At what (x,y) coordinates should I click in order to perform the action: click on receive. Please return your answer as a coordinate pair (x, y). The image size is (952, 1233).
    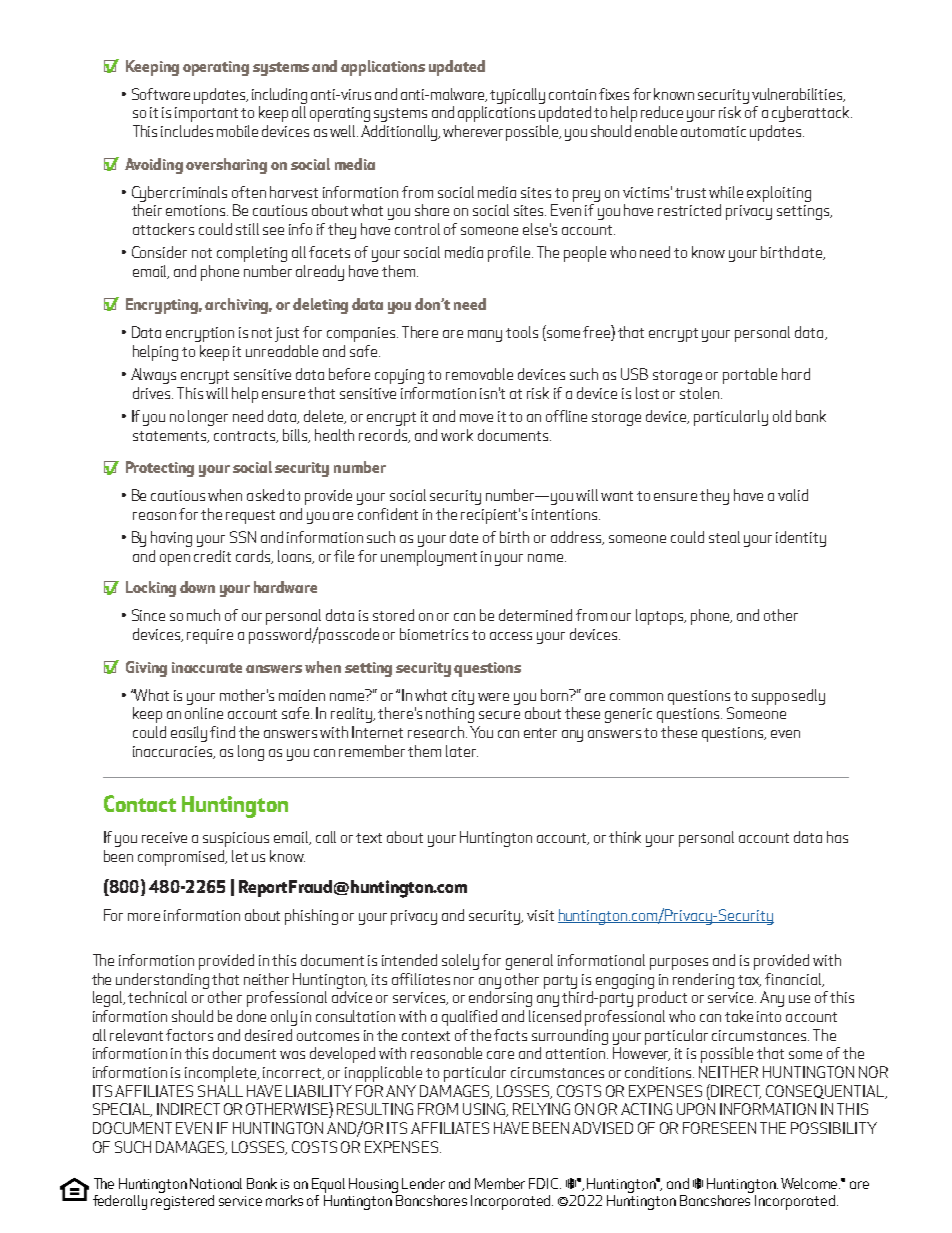
    Looking at the image, I should click on (164, 837).
